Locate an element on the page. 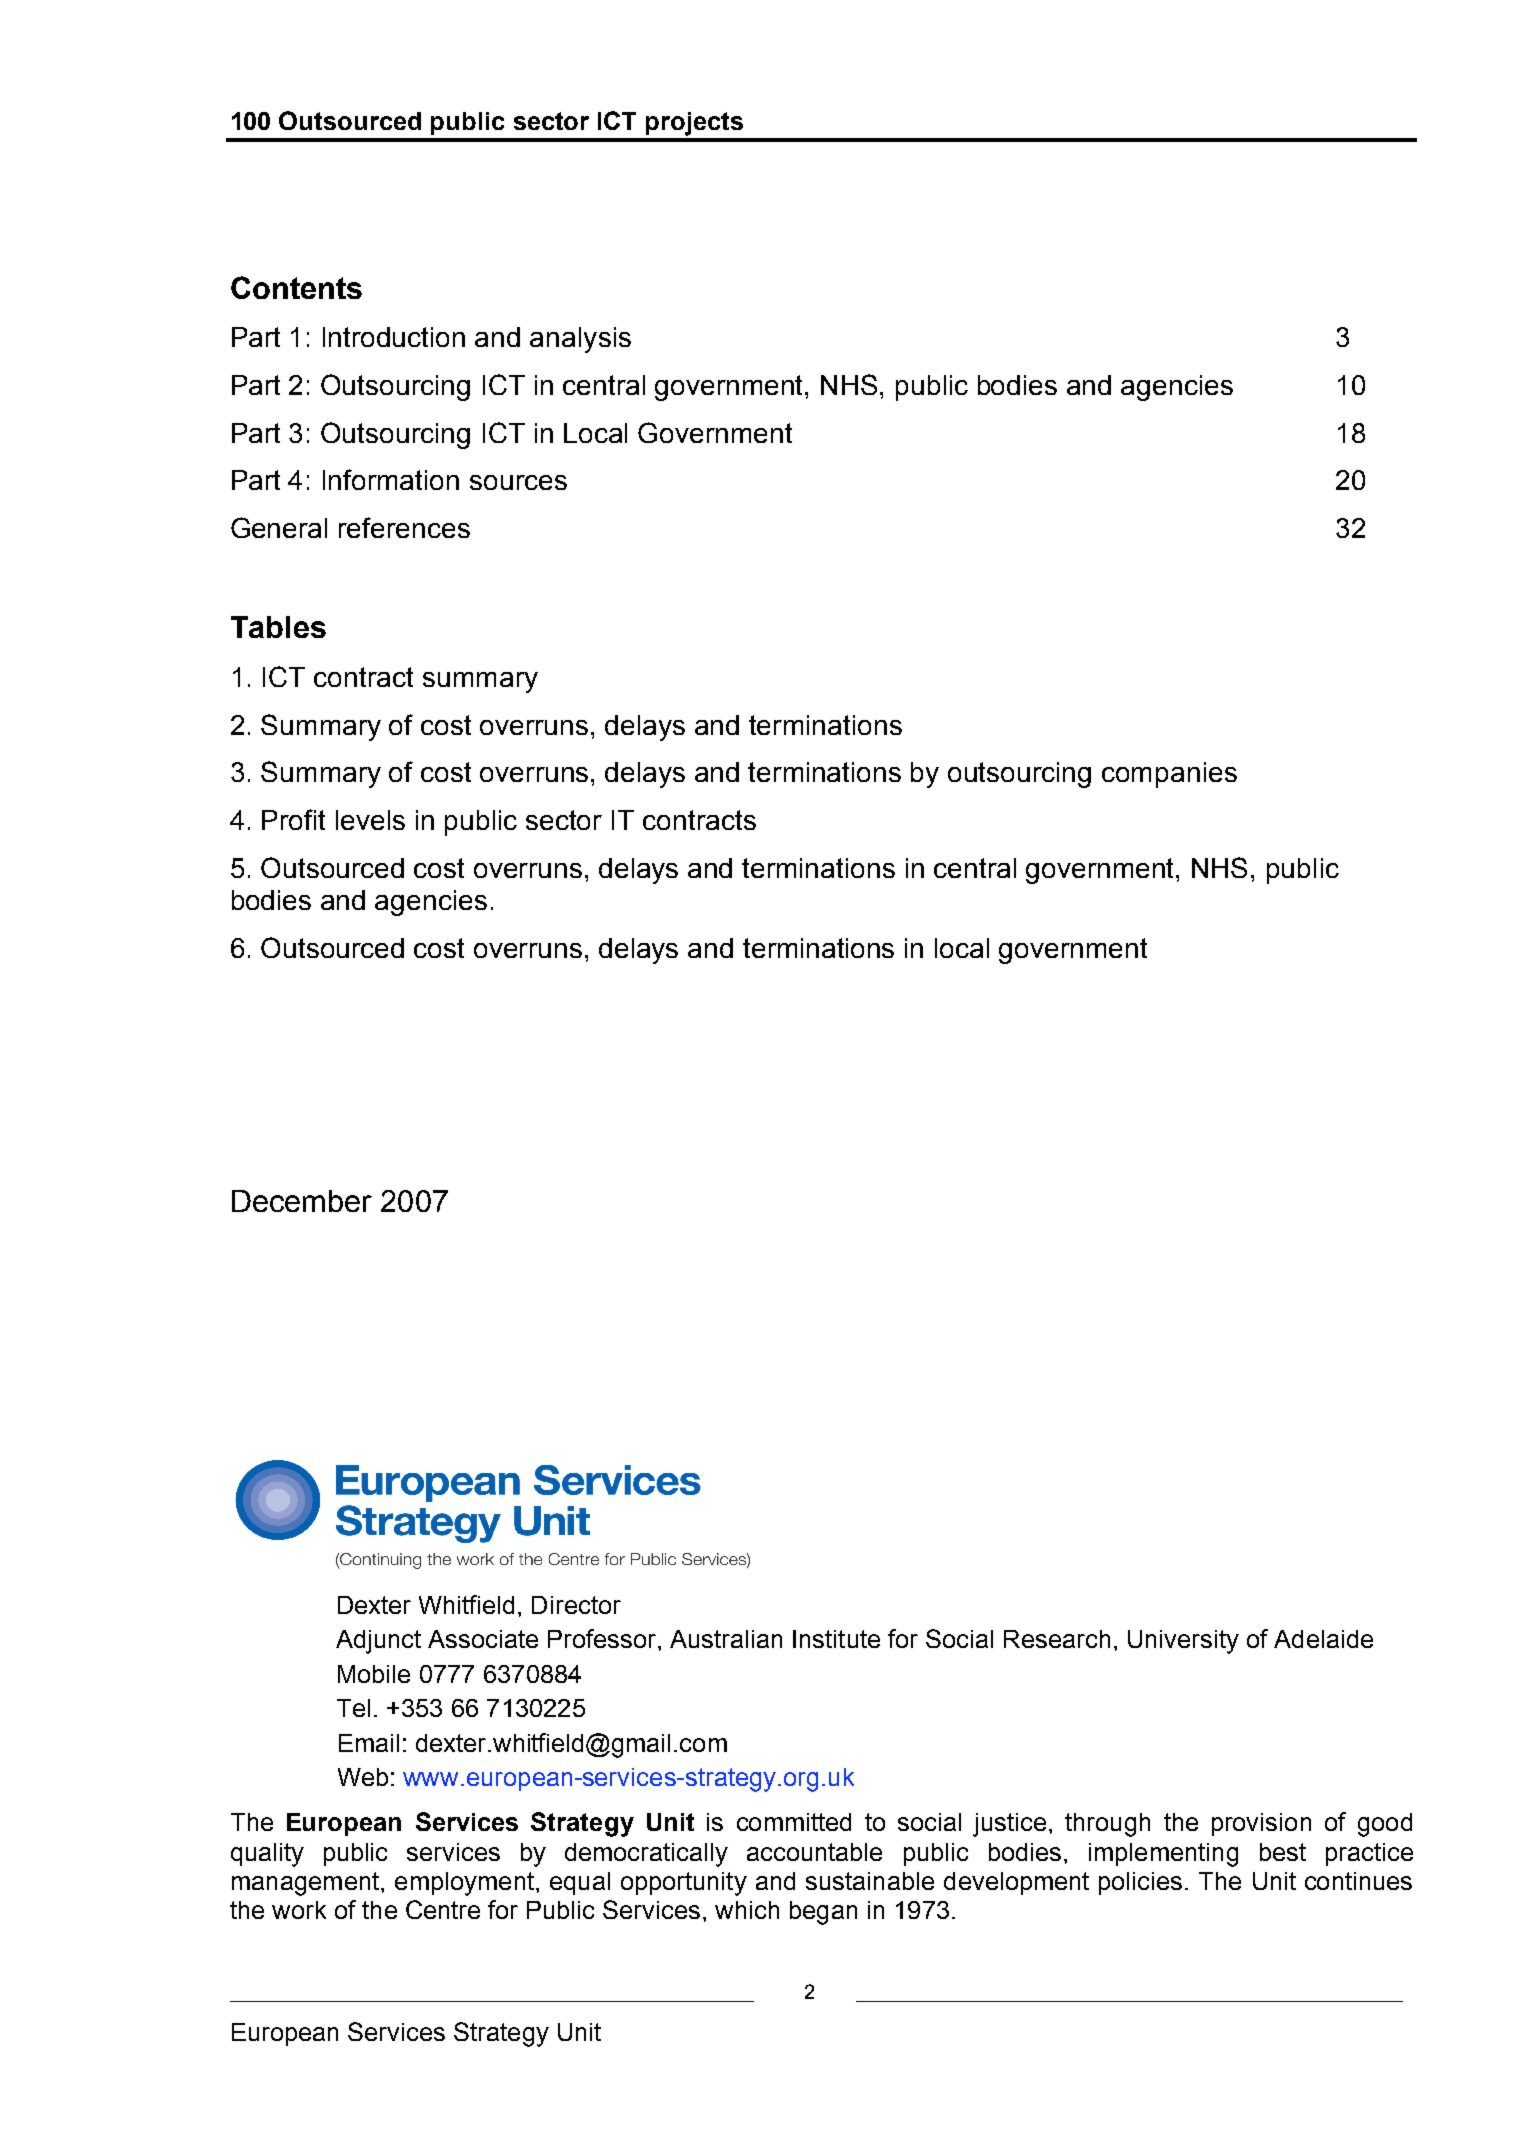 Image resolution: width=1523 pixels, height=2153 pixels. analysis is located at coordinates (580, 340).
